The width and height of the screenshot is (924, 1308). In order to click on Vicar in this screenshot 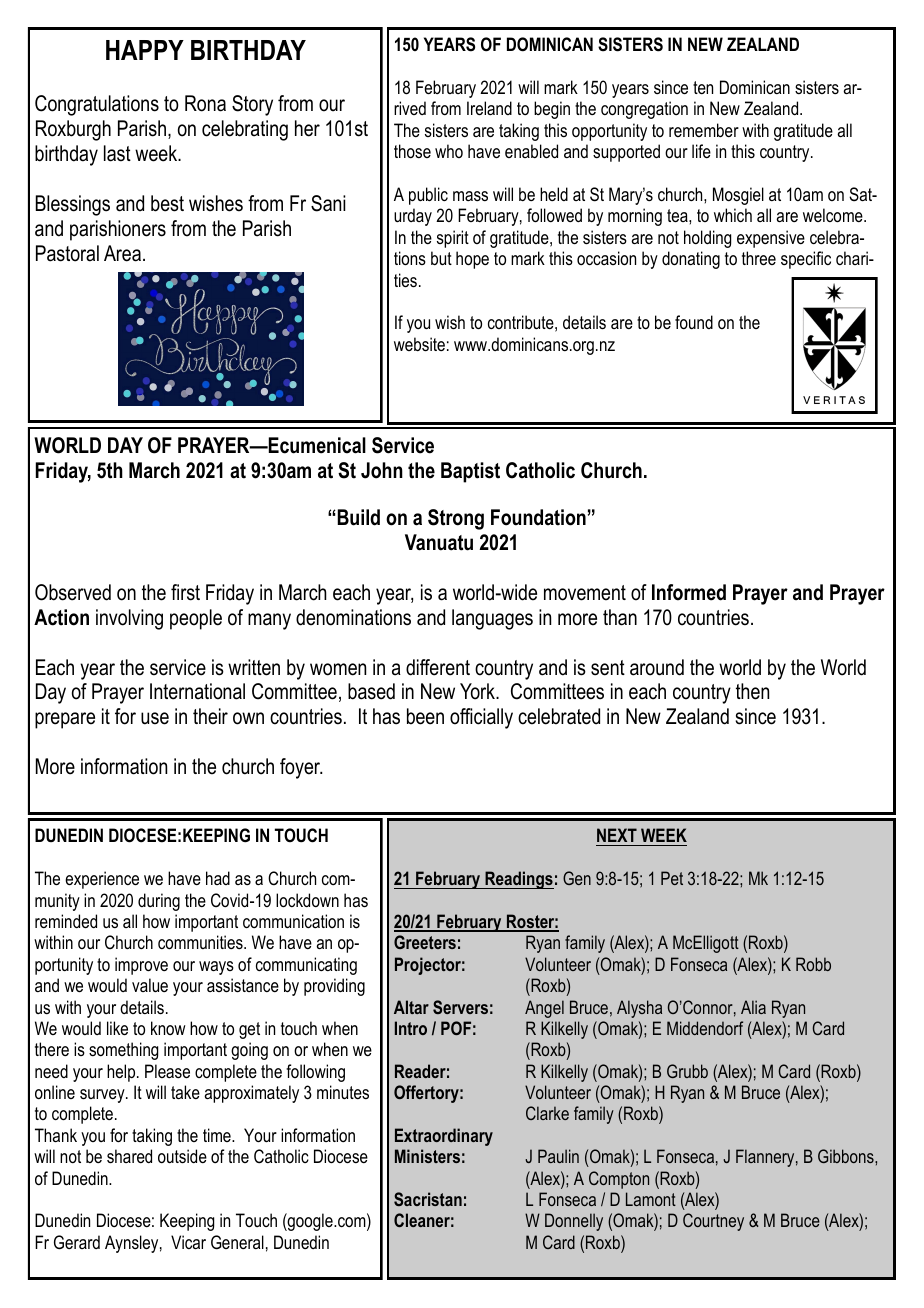, I will do `click(188, 1242)`.
